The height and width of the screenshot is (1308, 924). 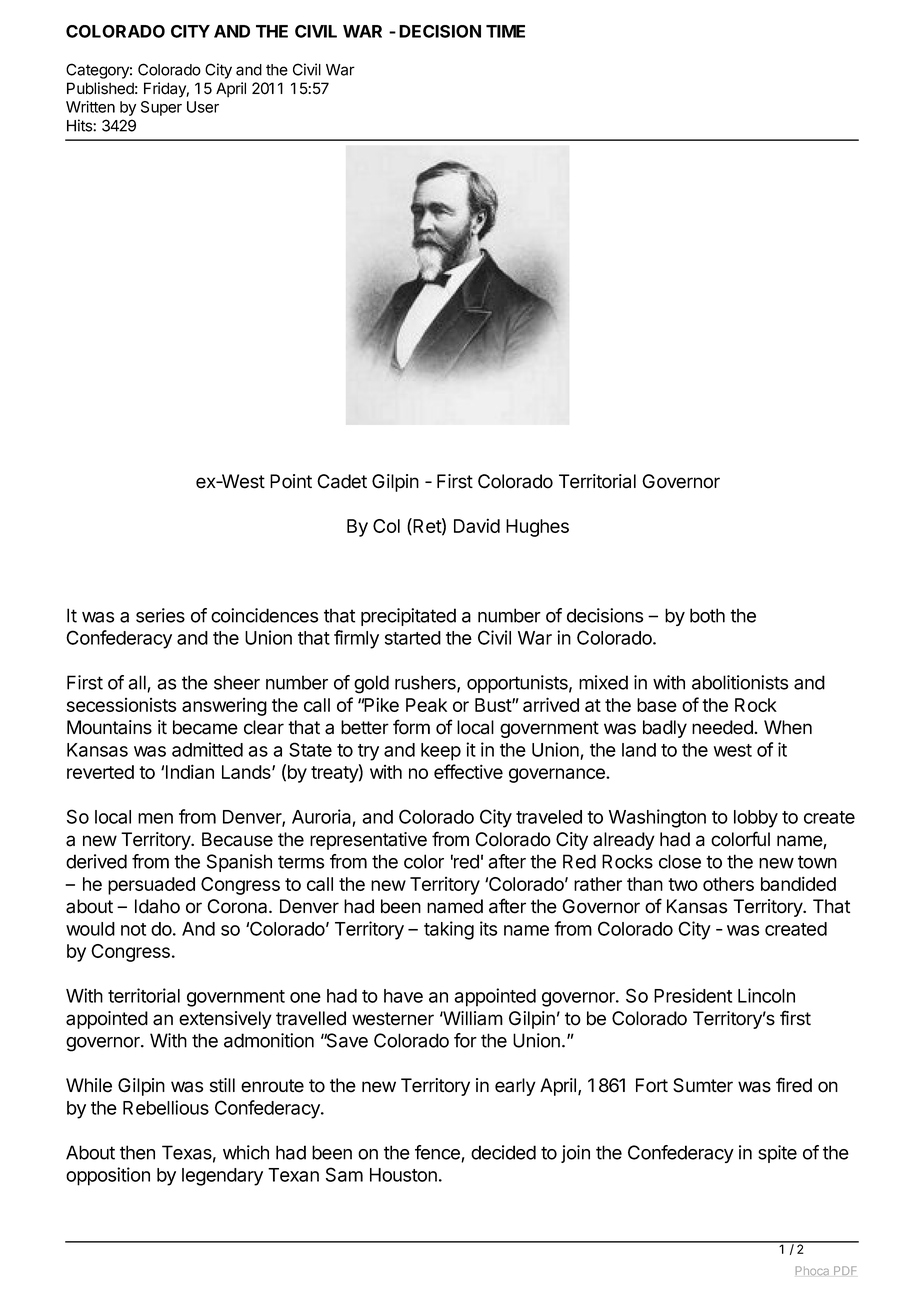 I want to click on Lincoln, so click(x=766, y=995).
